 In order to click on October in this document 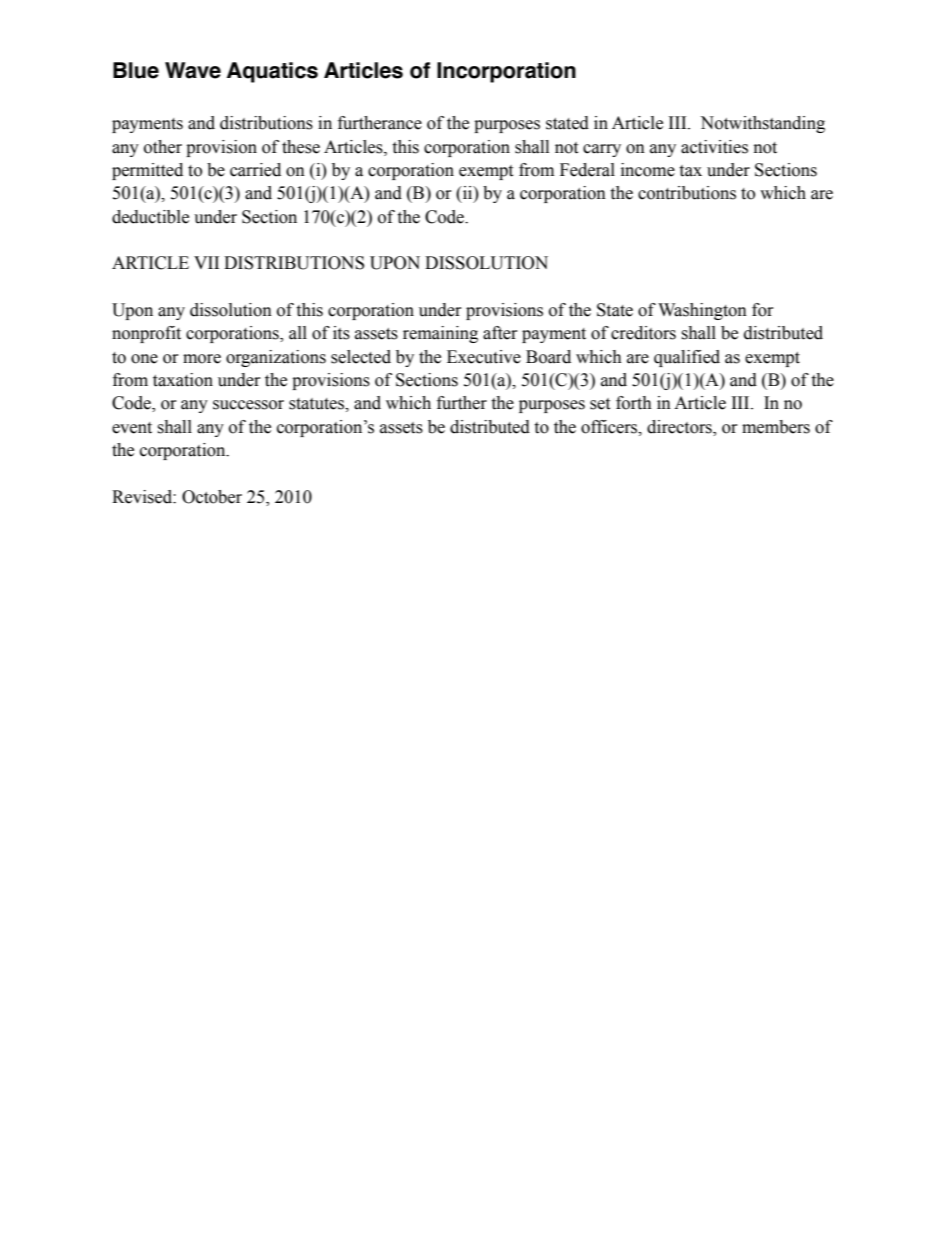, I will do `click(212, 497)`.
